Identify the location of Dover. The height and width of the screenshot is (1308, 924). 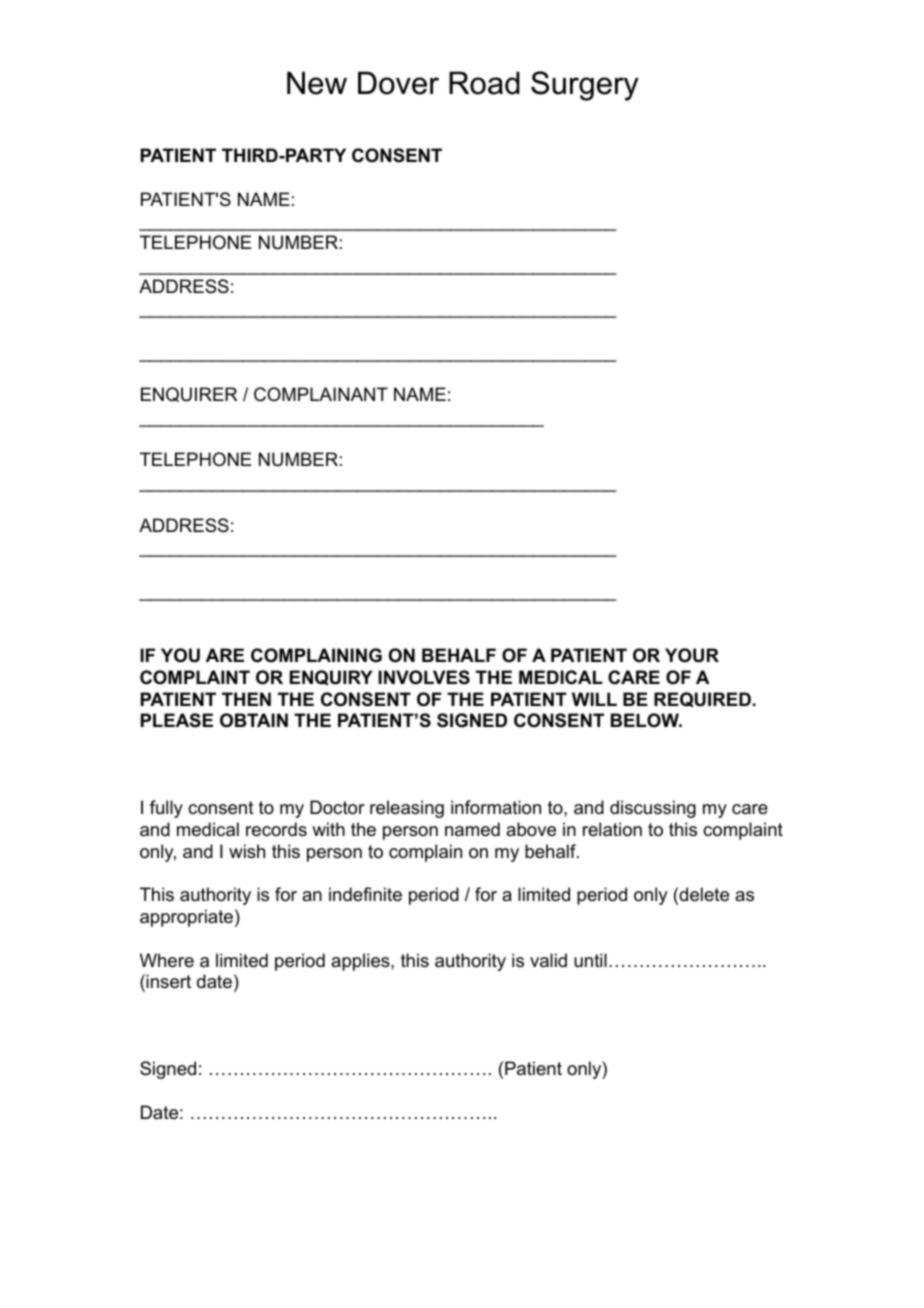
(398, 83).
